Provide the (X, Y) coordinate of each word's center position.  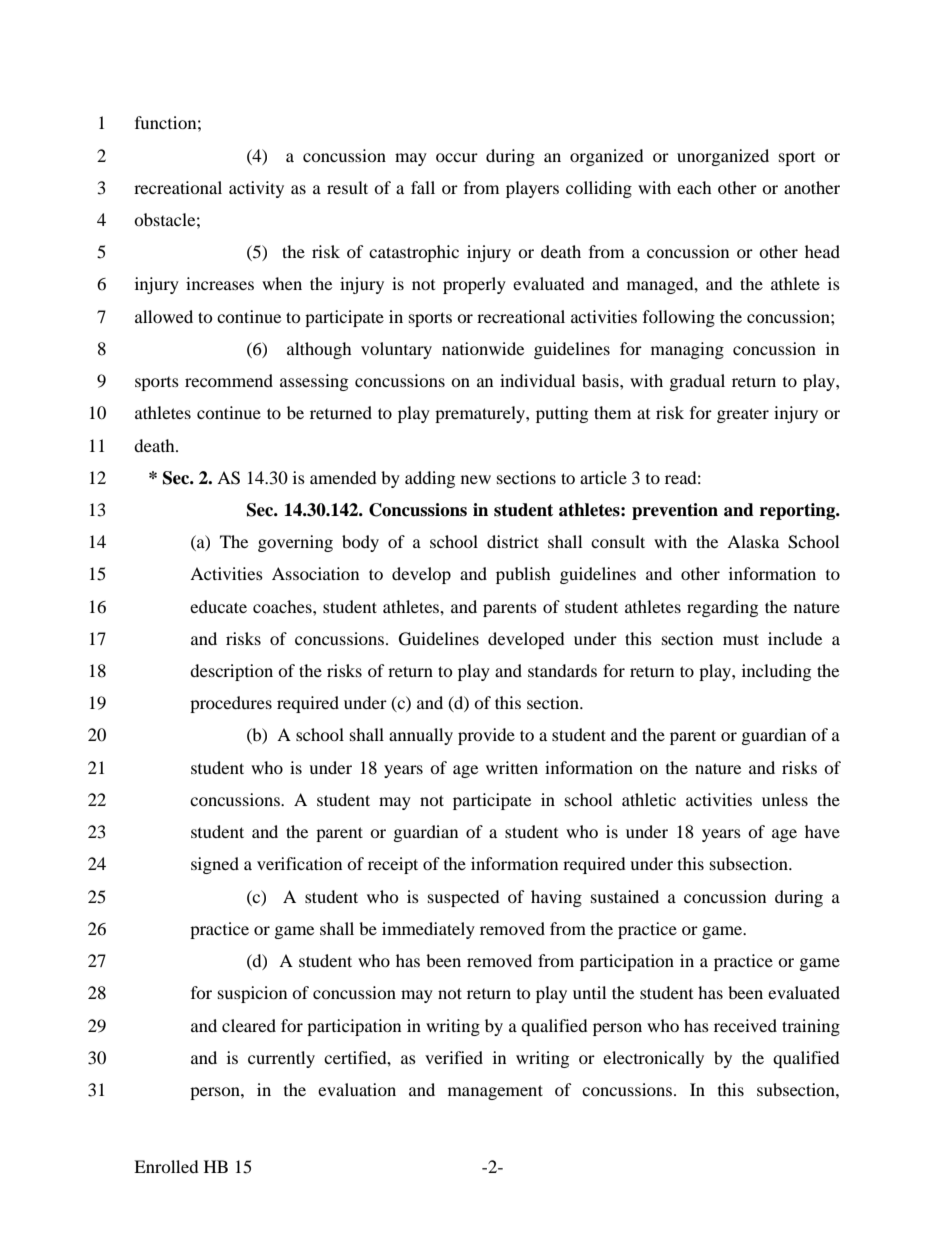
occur (457, 157)
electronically (653, 1059)
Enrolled (166, 1166)
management (495, 1092)
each (694, 187)
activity (256, 189)
